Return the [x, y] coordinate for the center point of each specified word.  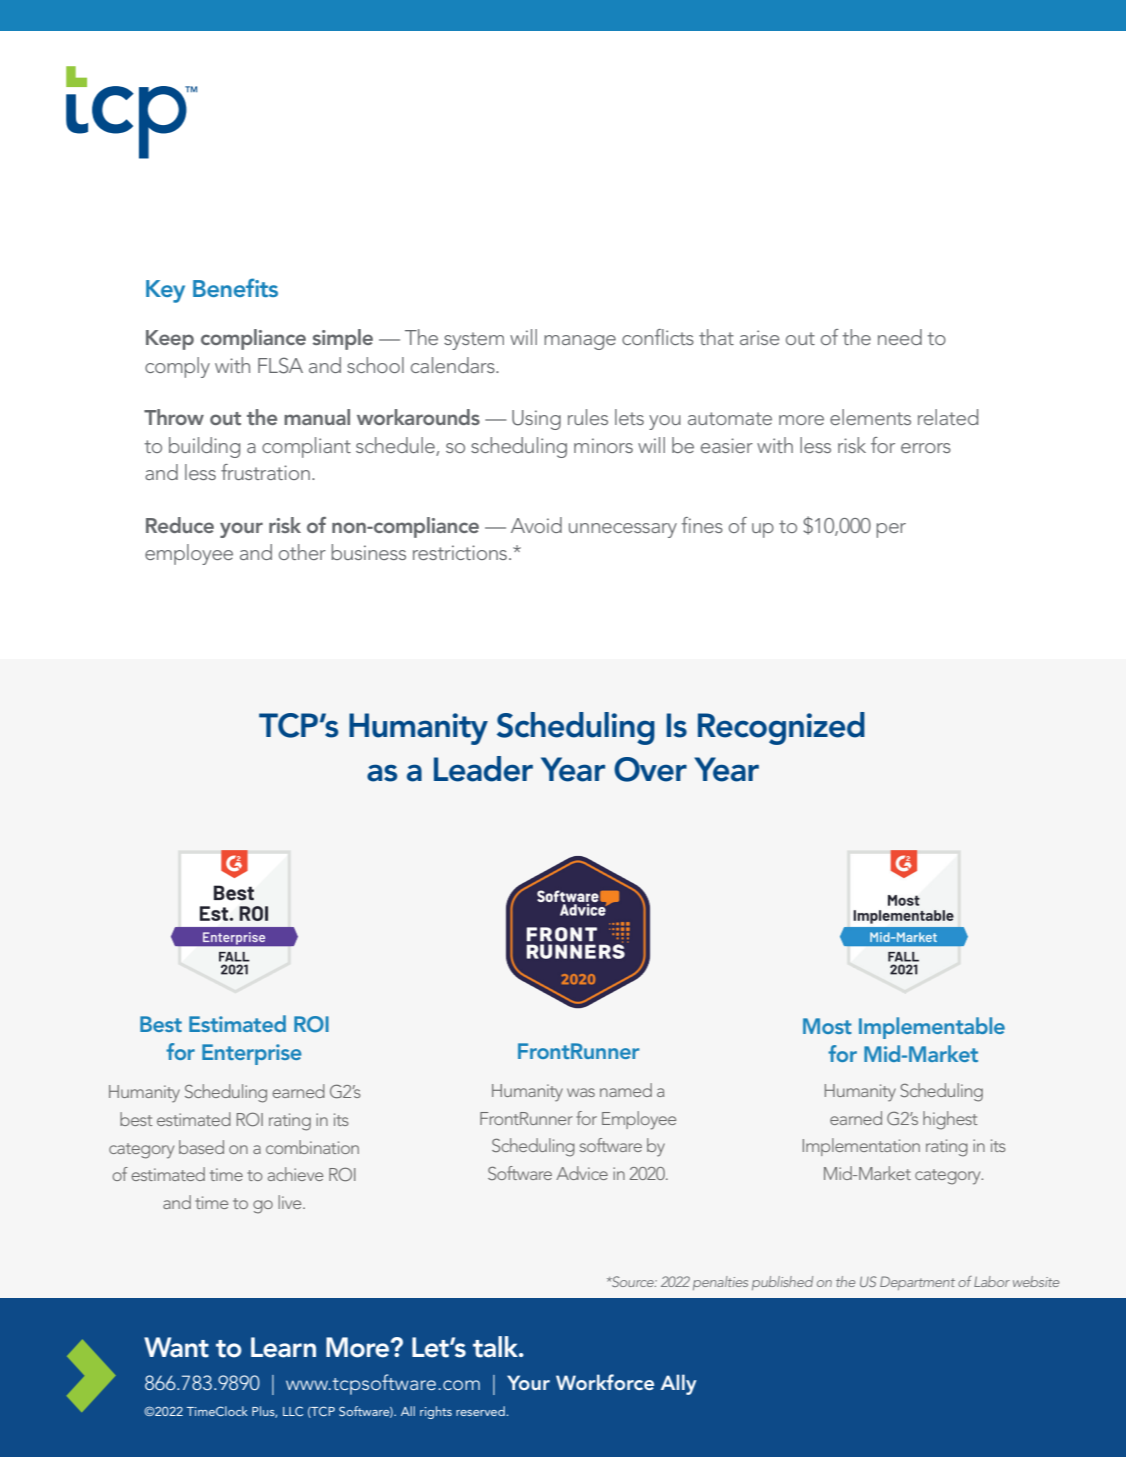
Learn [283, 1347]
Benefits [235, 287]
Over [650, 769]
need [900, 337]
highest [950, 1120]
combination [312, 1147]
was [581, 1092]
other [302, 552]
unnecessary [623, 530]
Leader [483, 769]
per [891, 530]
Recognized [781, 728]
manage [580, 342]
